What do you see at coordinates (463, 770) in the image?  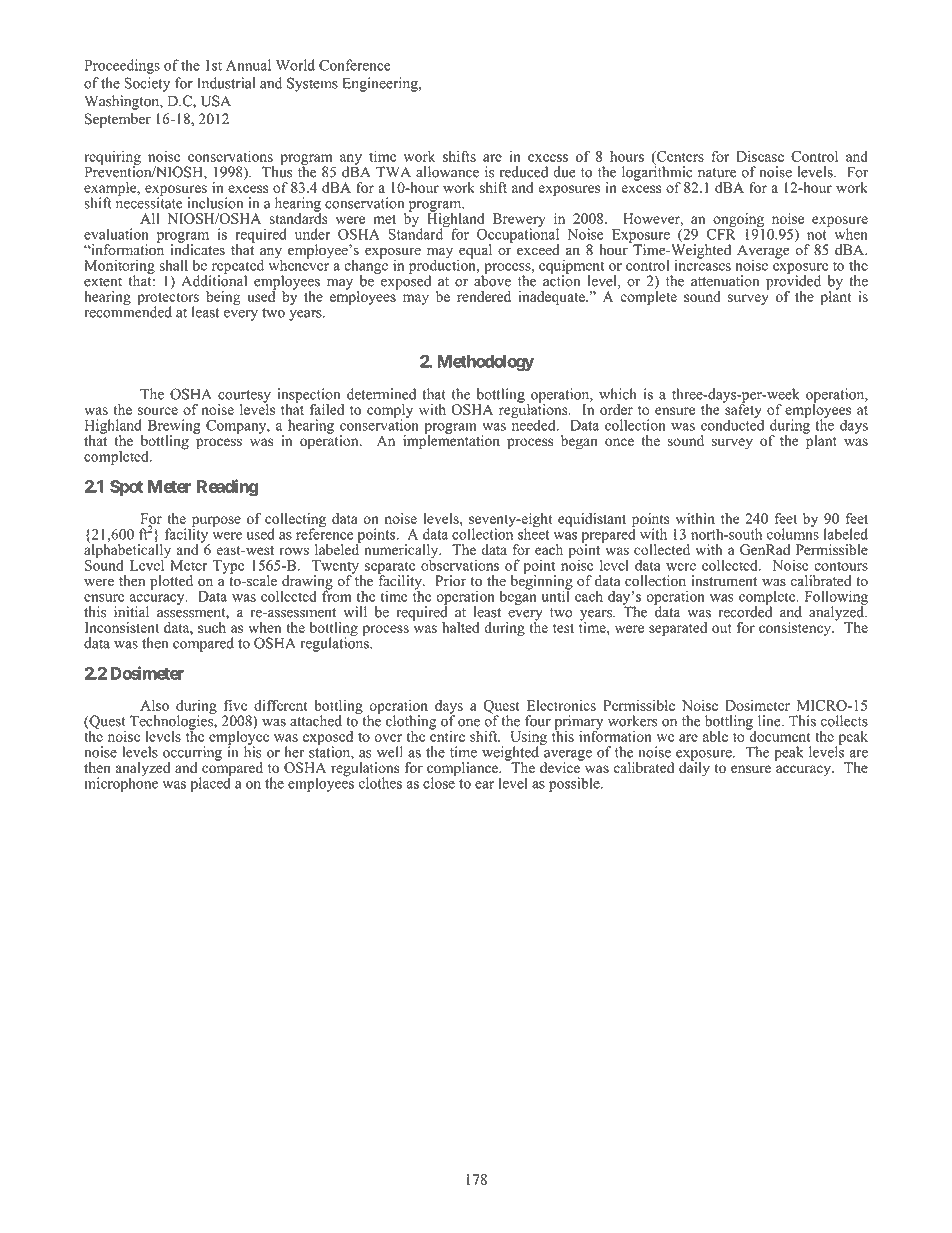 I see `compliance` at bounding box center [463, 770].
